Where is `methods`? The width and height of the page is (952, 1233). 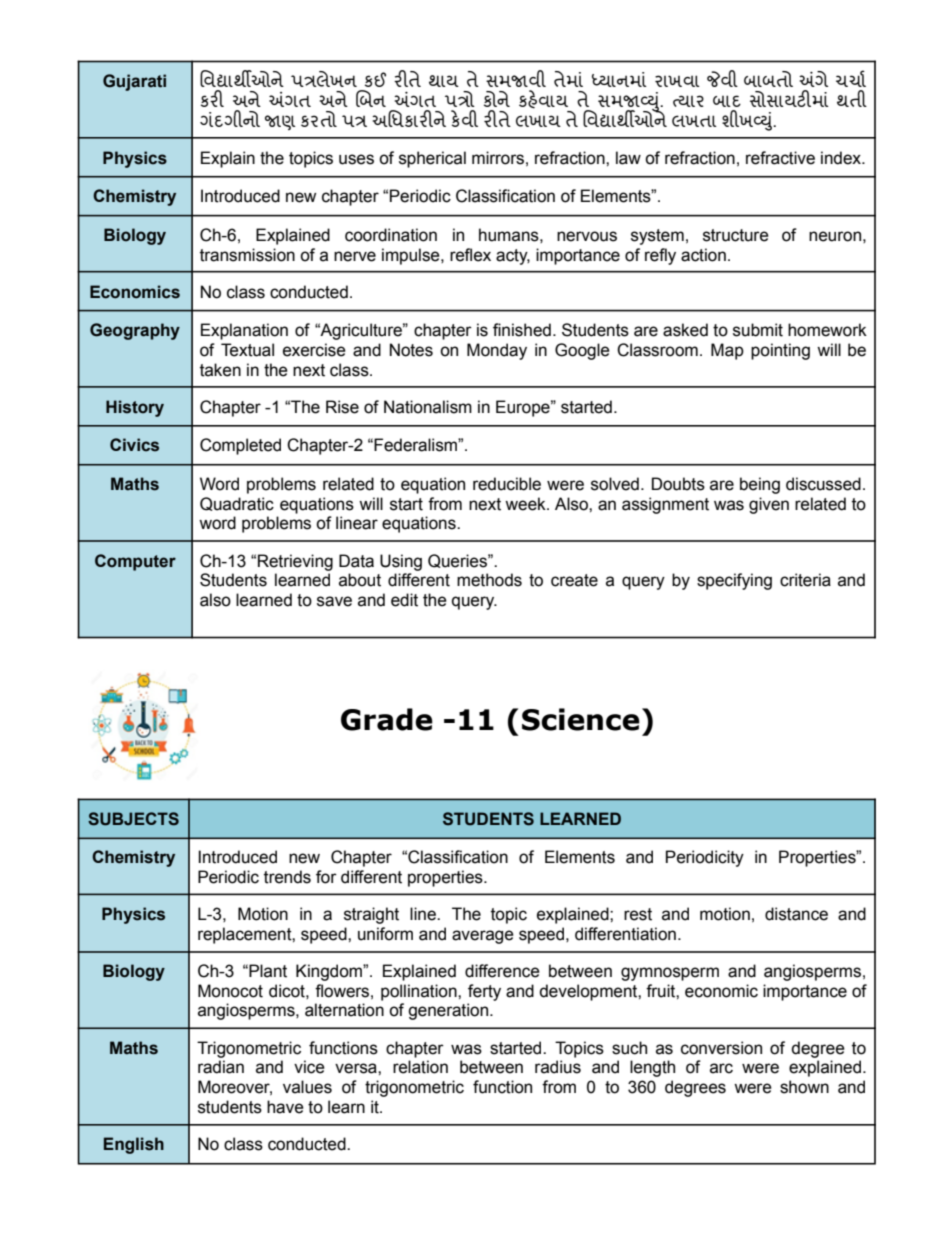
methods is located at coordinates (489, 580).
